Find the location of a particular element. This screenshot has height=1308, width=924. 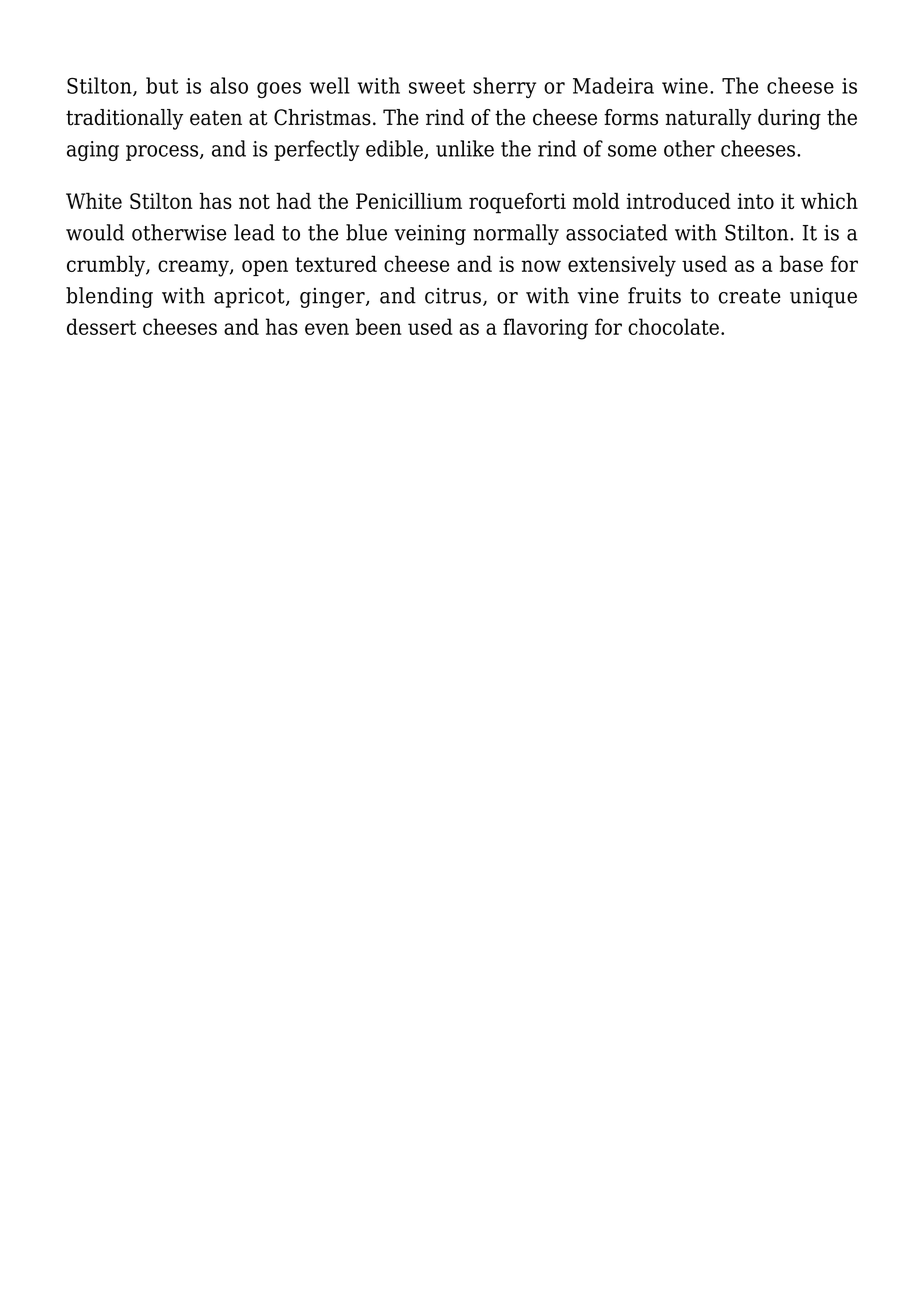

into is located at coordinates (755, 201).
